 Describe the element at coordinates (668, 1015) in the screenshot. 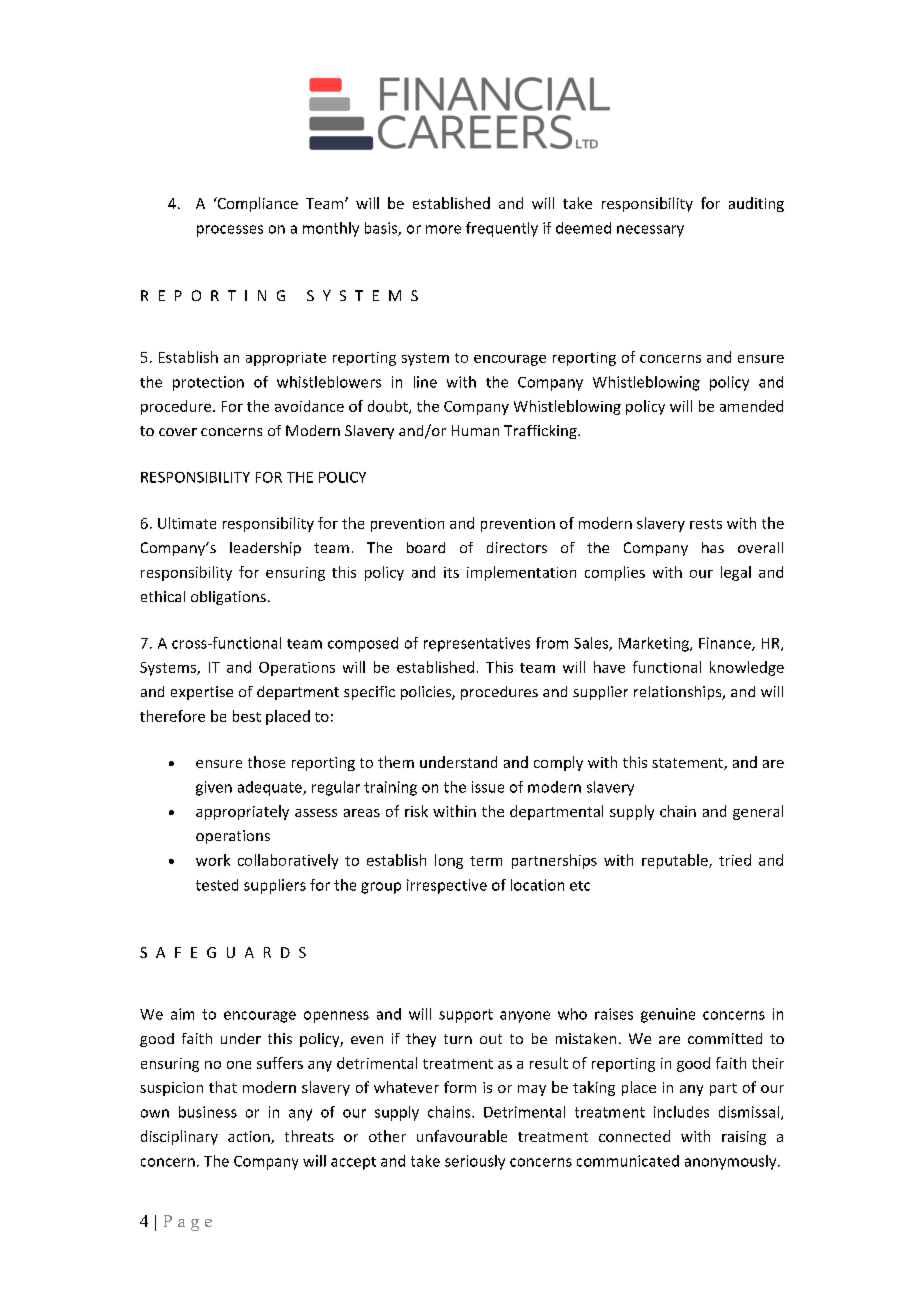

I see `genuine` at that location.
